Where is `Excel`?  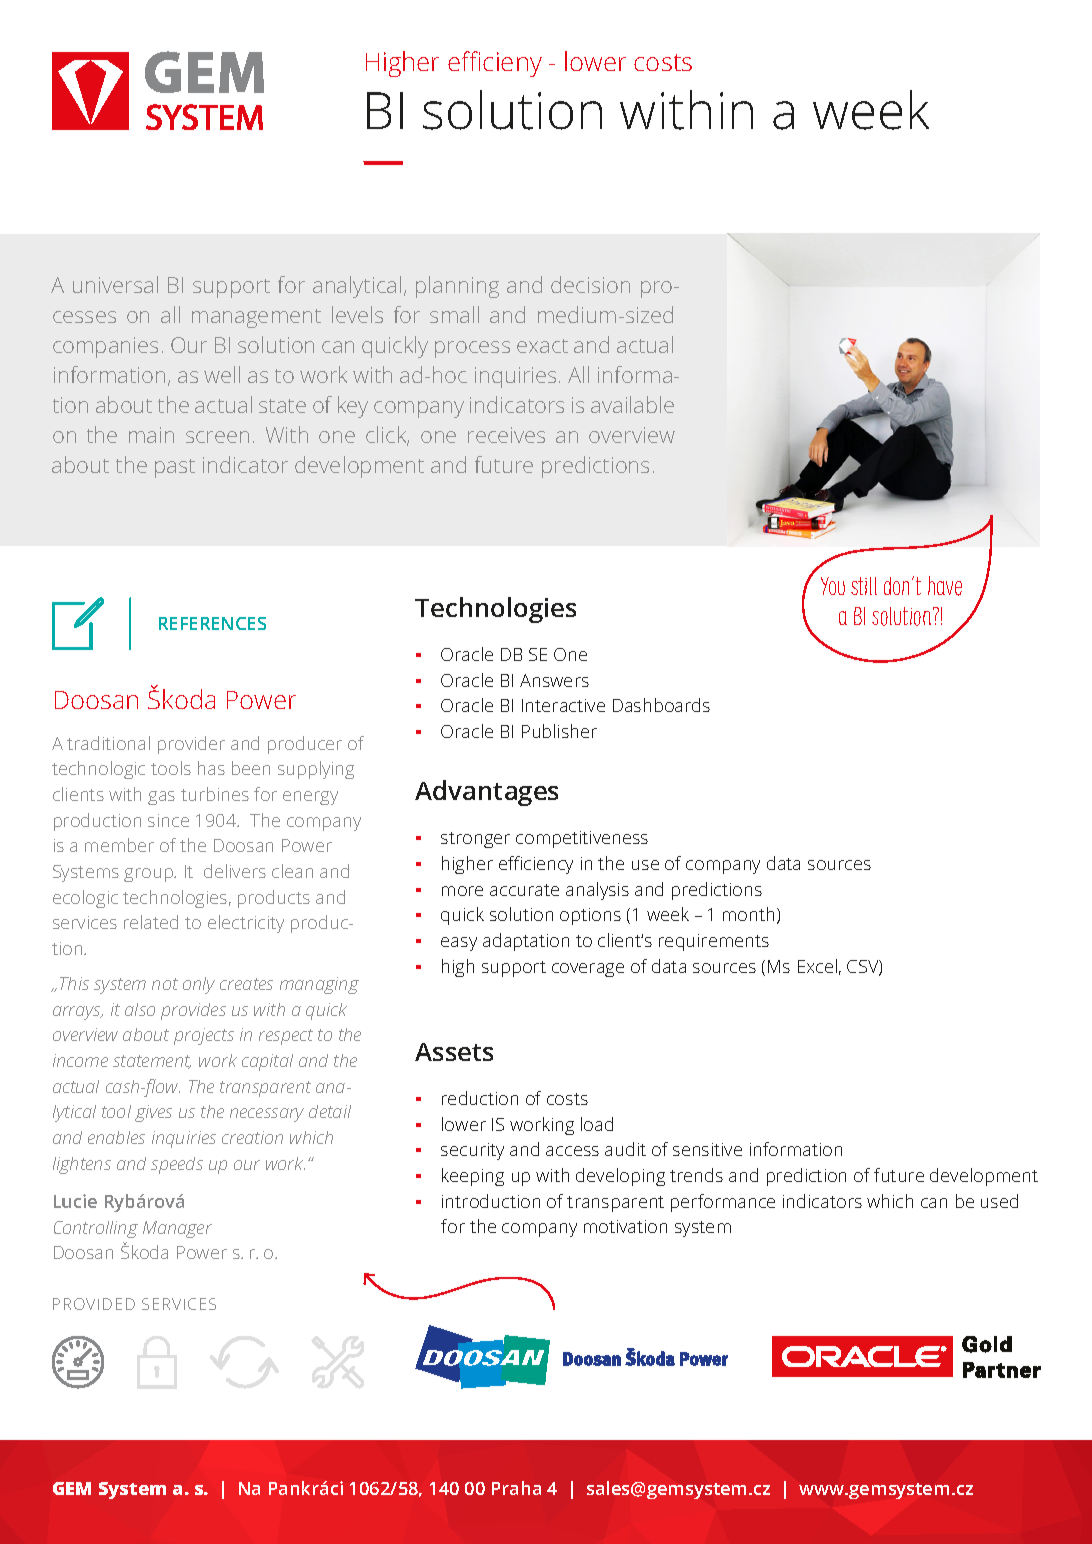
Excel is located at coordinates (817, 966).
